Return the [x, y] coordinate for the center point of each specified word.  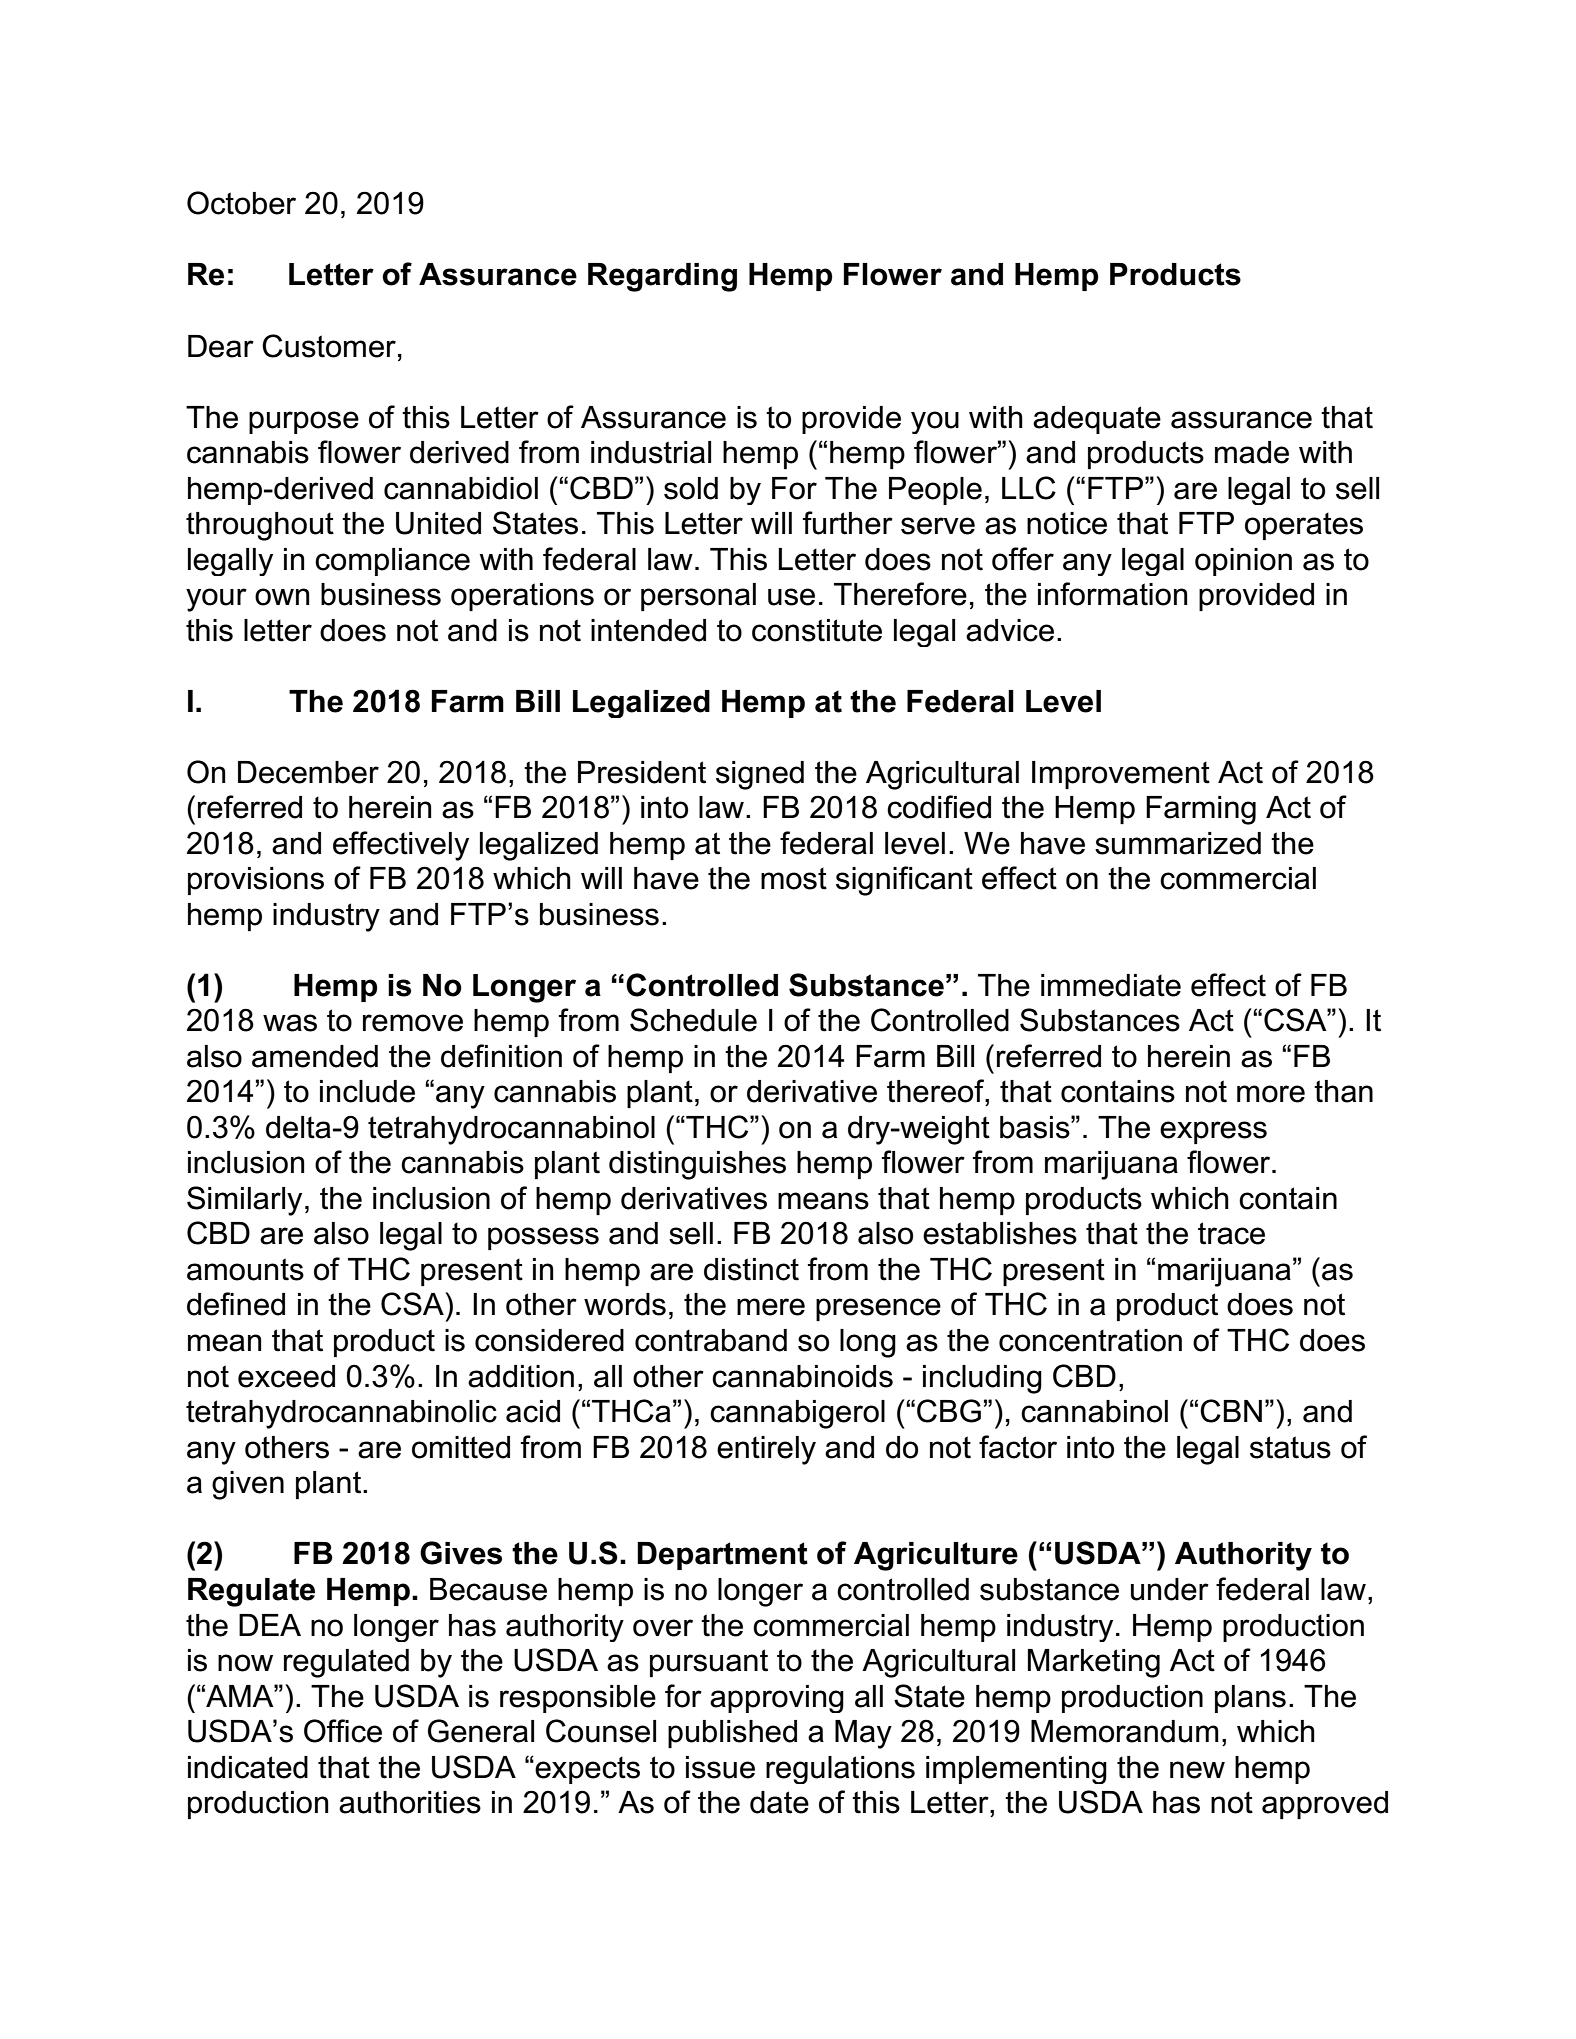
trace [1231, 1233]
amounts [245, 1269]
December [308, 772]
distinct [751, 1269]
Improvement [1121, 775]
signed [760, 775]
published [732, 1734]
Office [343, 1731]
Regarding [662, 277]
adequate [1097, 420]
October [241, 203]
